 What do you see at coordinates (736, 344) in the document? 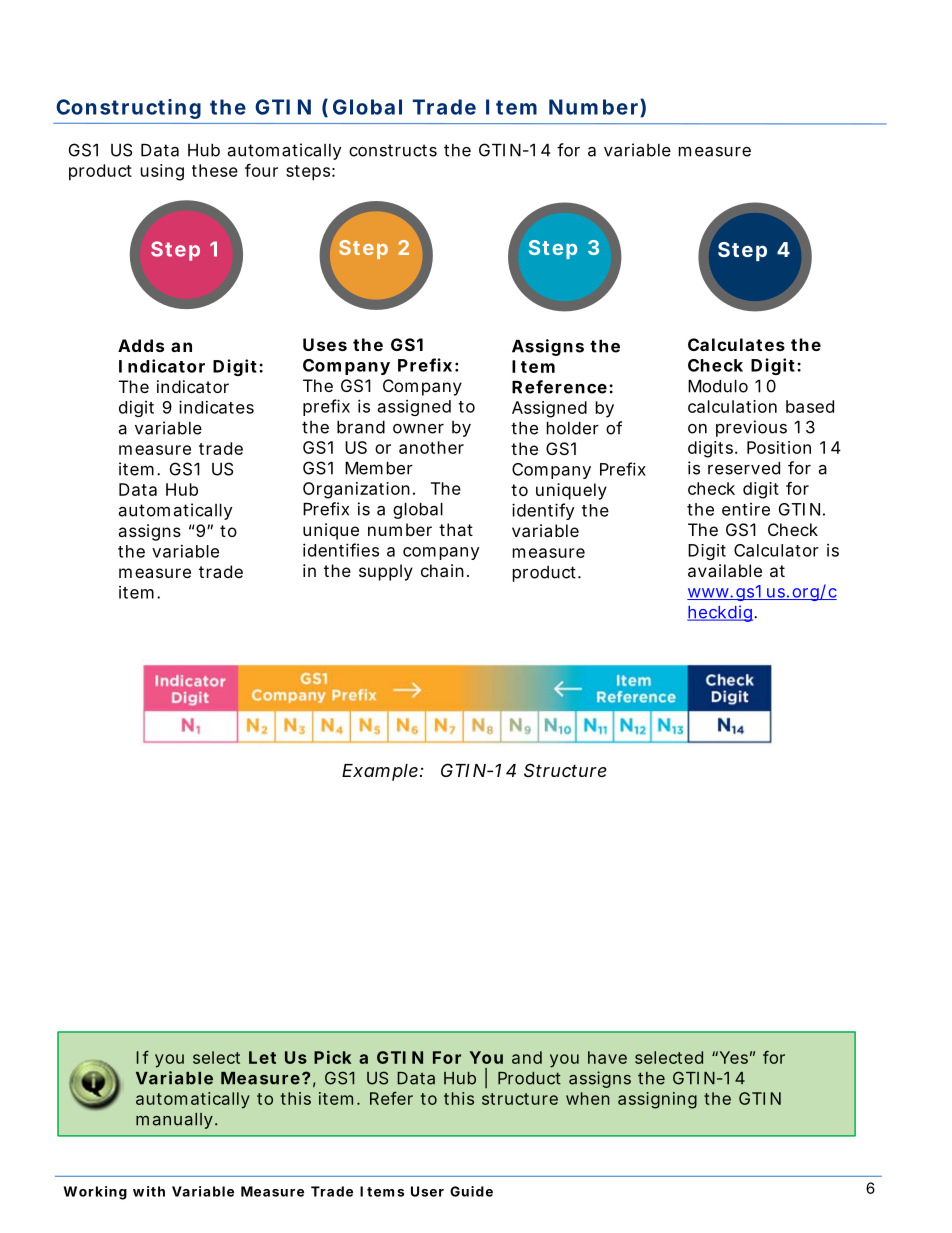
I see `Calculates` at bounding box center [736, 344].
